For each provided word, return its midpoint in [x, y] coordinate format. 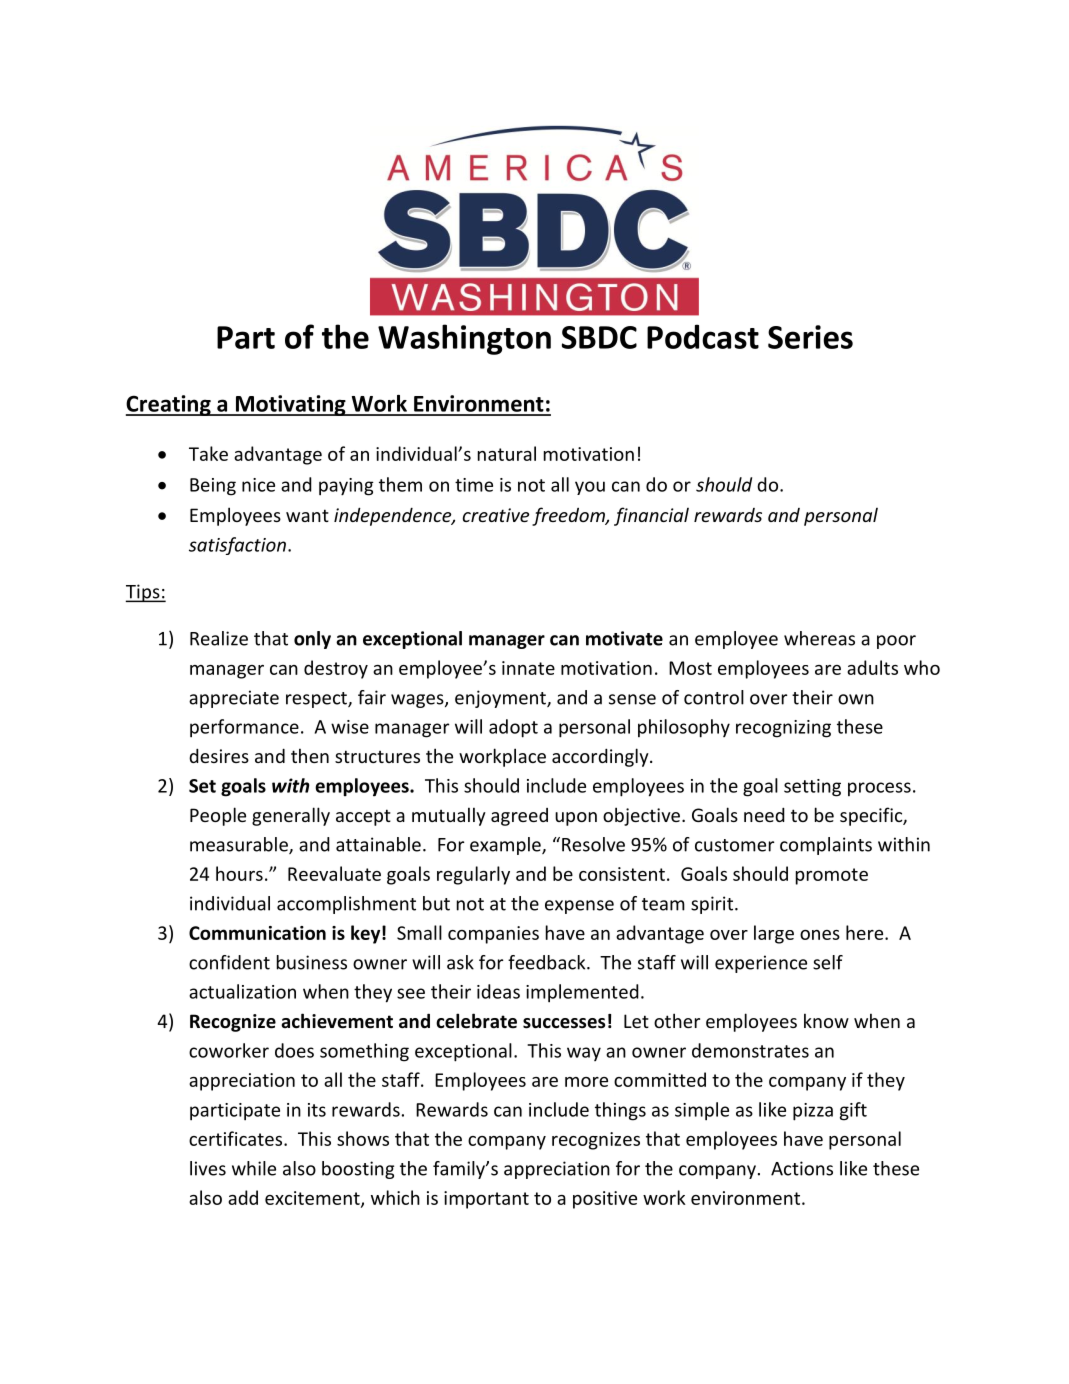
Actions [802, 1168]
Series [810, 337]
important [486, 1200]
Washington [464, 339]
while [254, 1168]
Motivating [290, 405]
